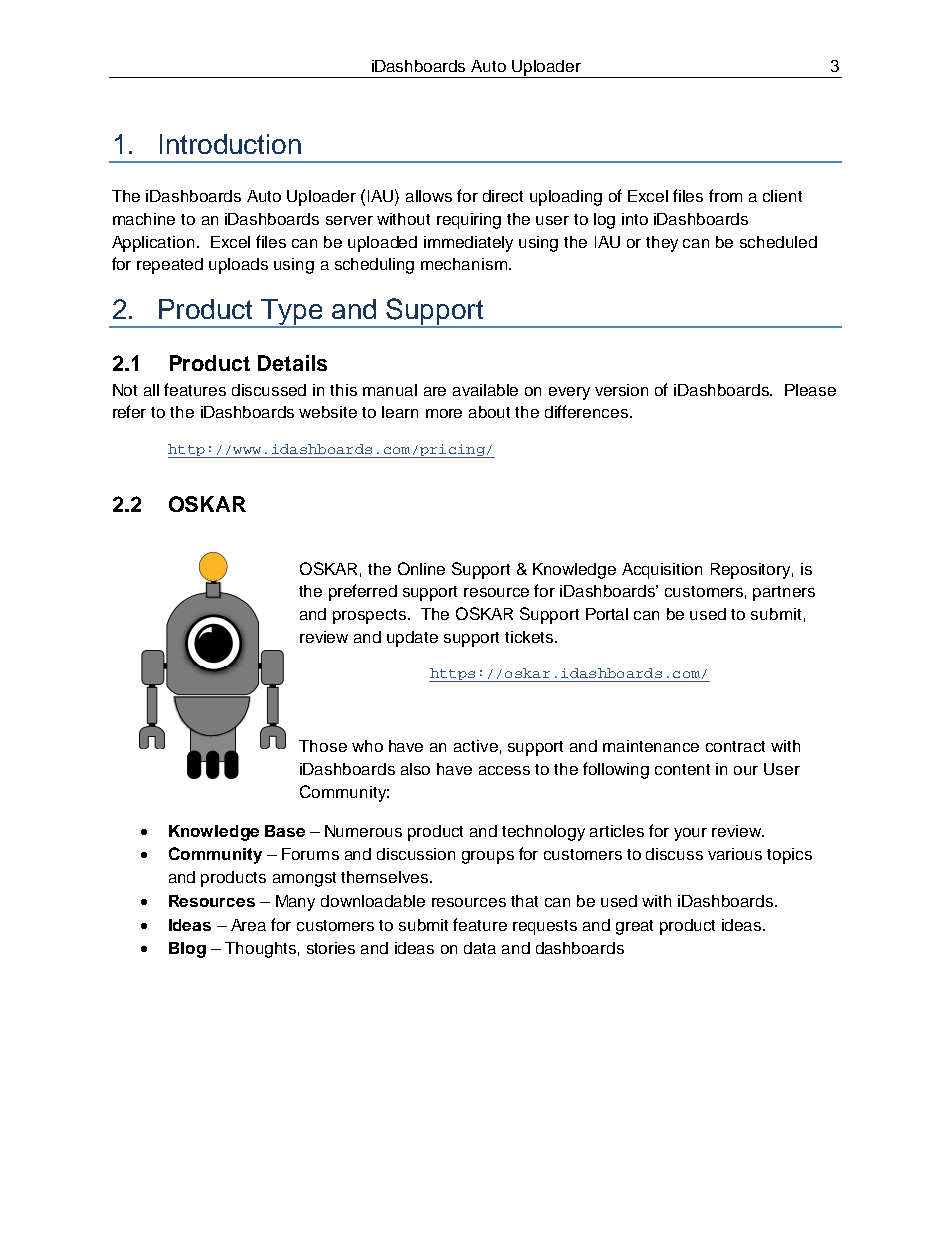 Image resolution: width=952 pixels, height=1233 pixels. I want to click on direct, so click(503, 196).
